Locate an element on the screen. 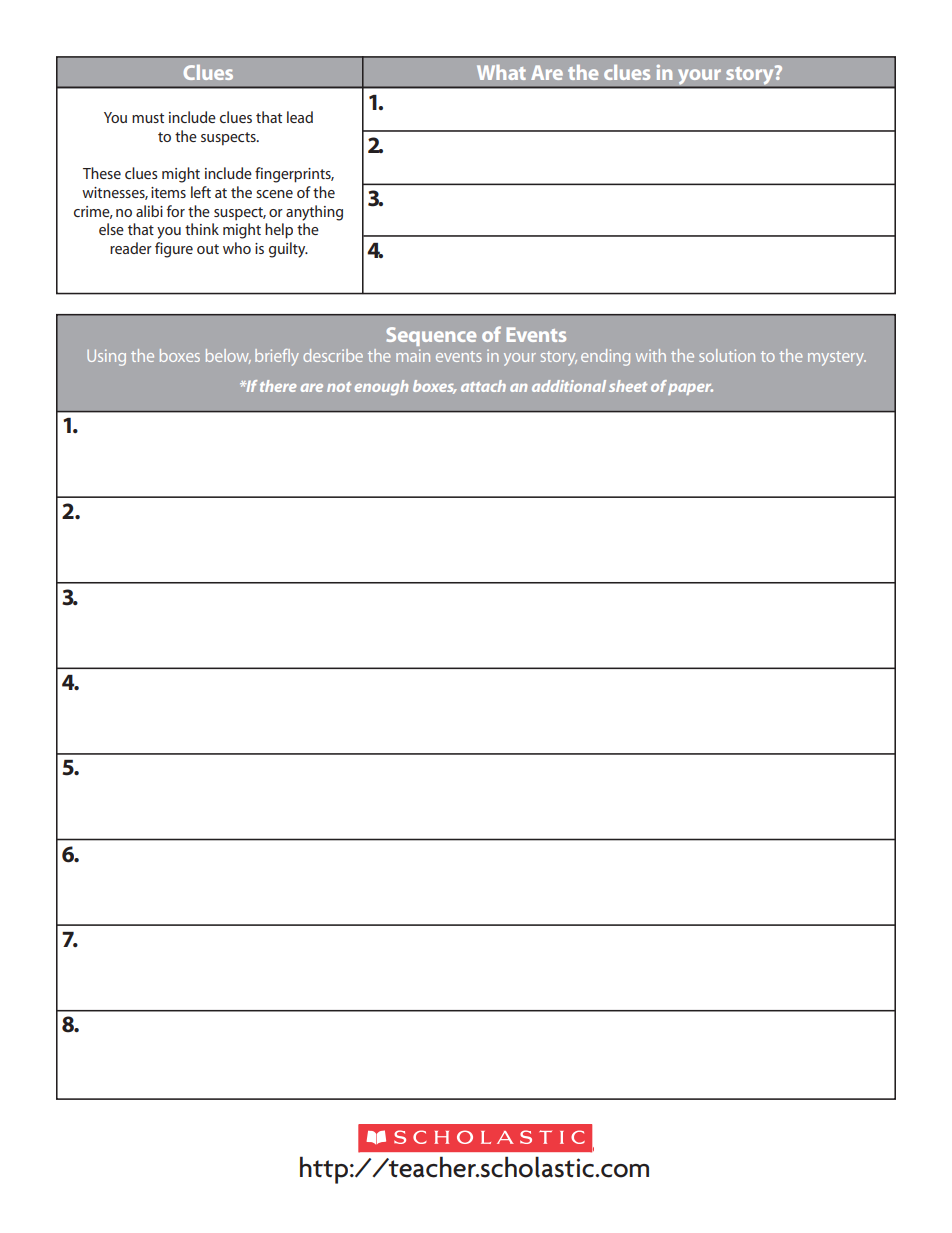 The height and width of the screenshot is (1233, 952). What is located at coordinates (501, 72).
